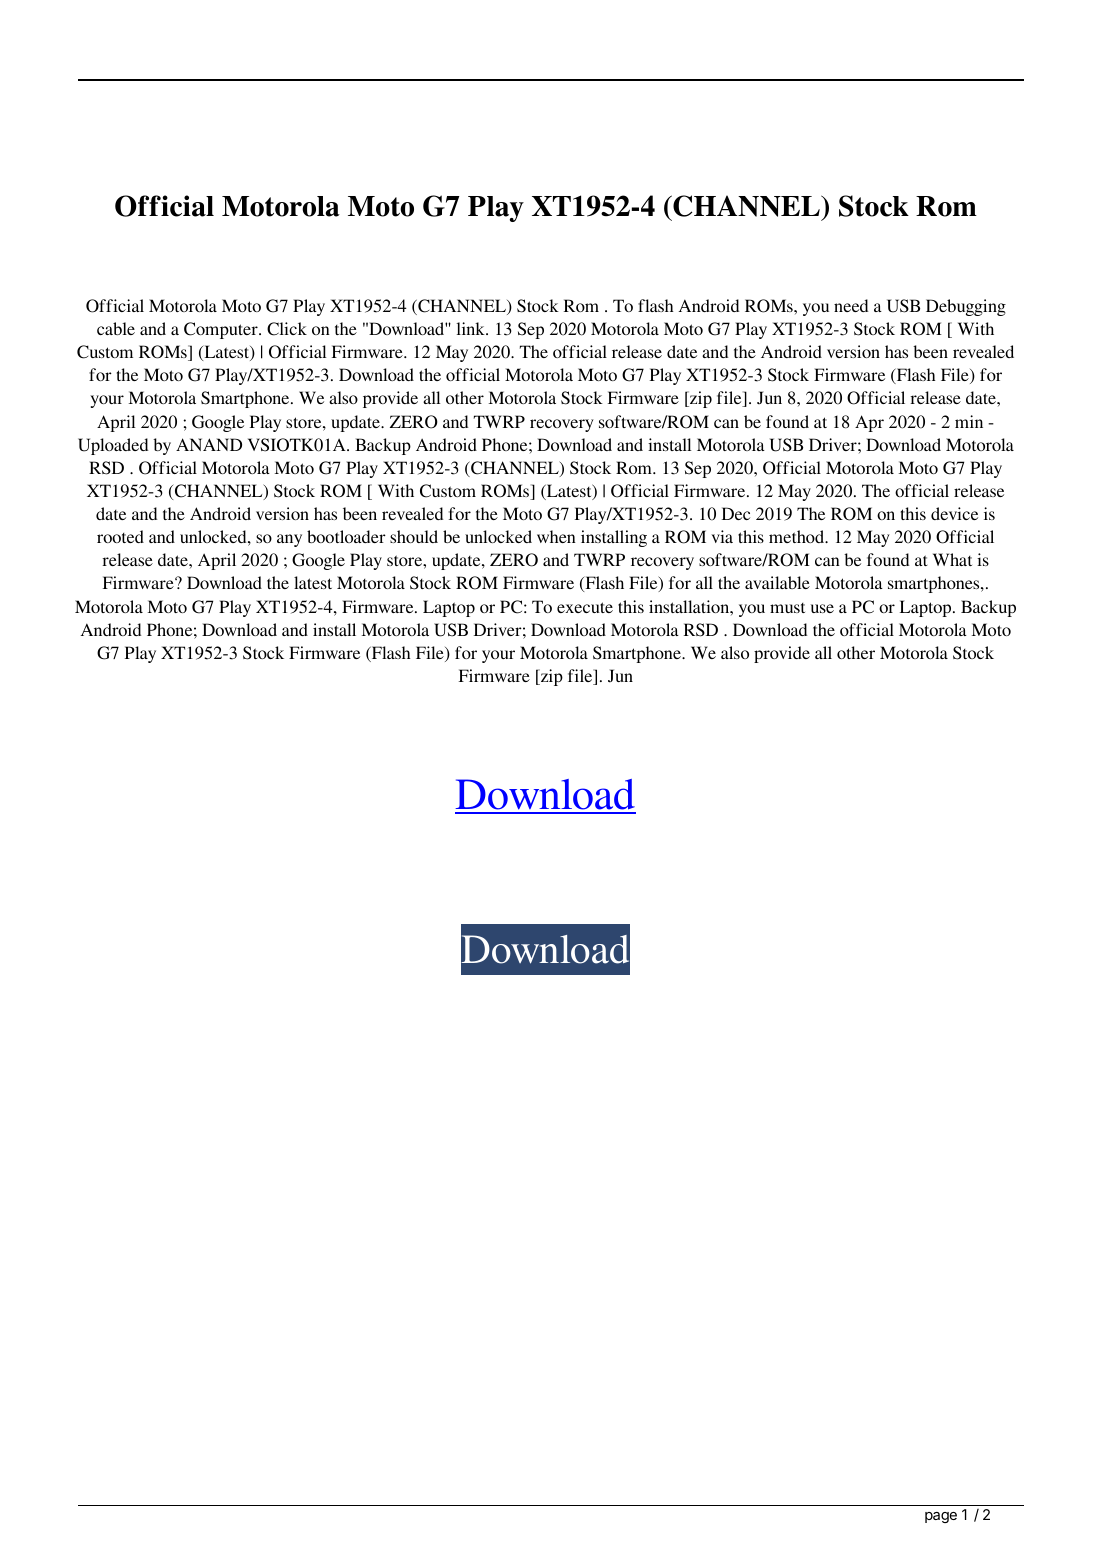 This screenshot has width=1102, height=1558. I want to click on need, so click(851, 305).
